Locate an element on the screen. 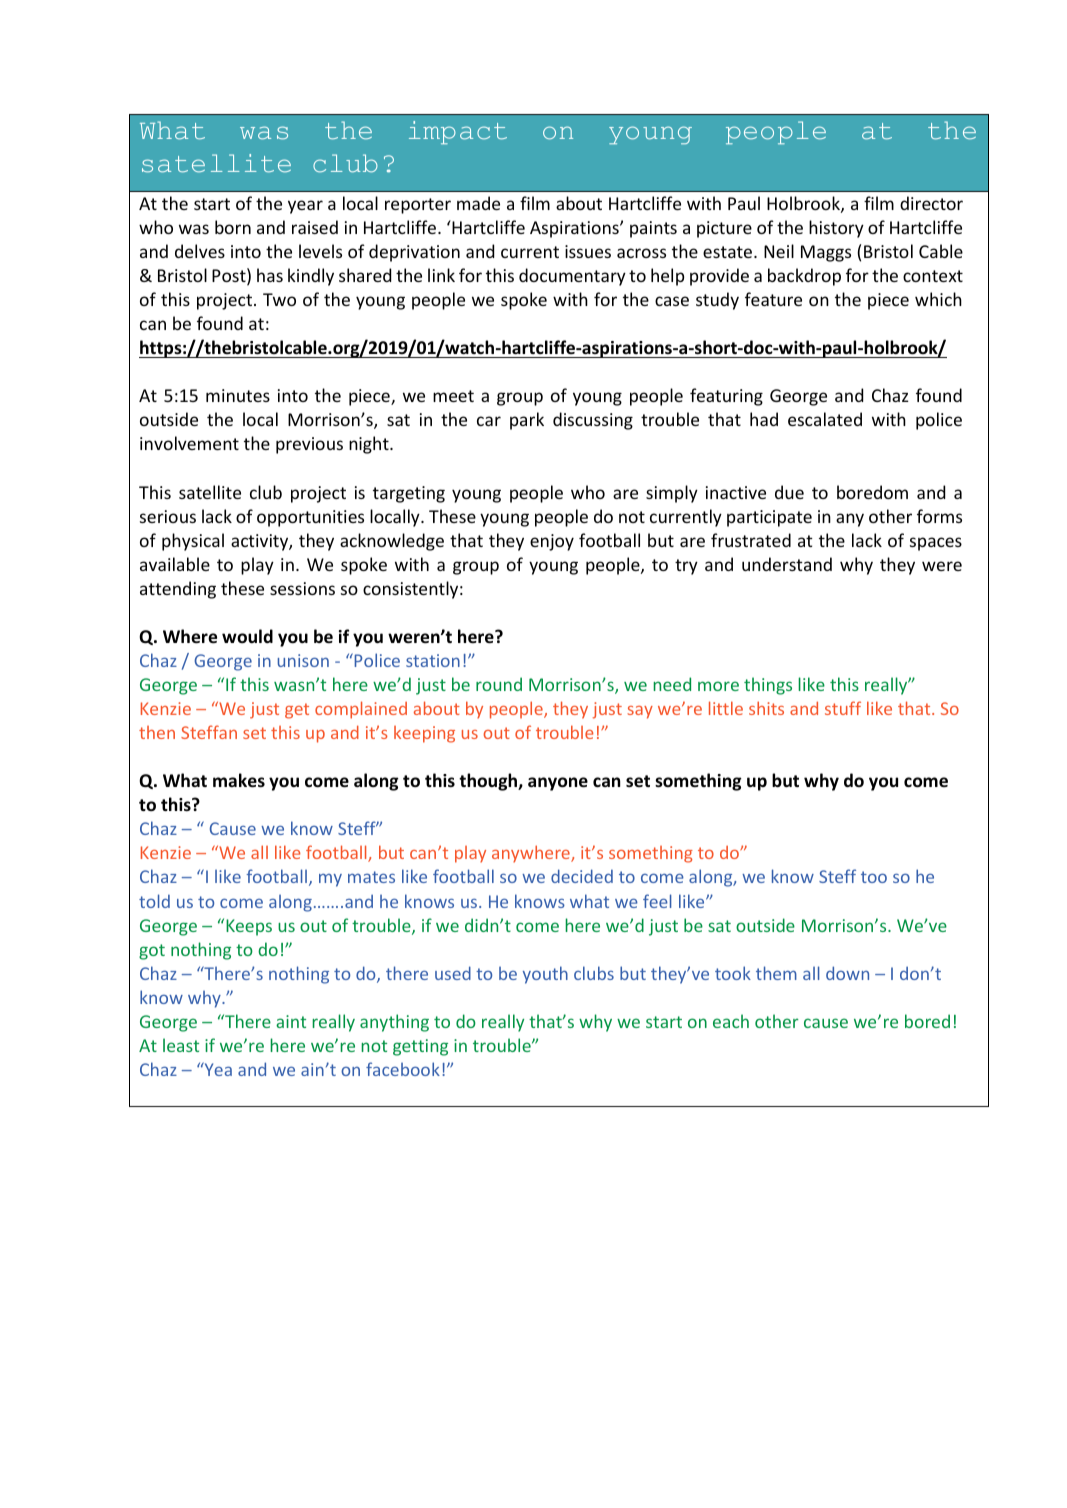  park is located at coordinates (527, 421).
